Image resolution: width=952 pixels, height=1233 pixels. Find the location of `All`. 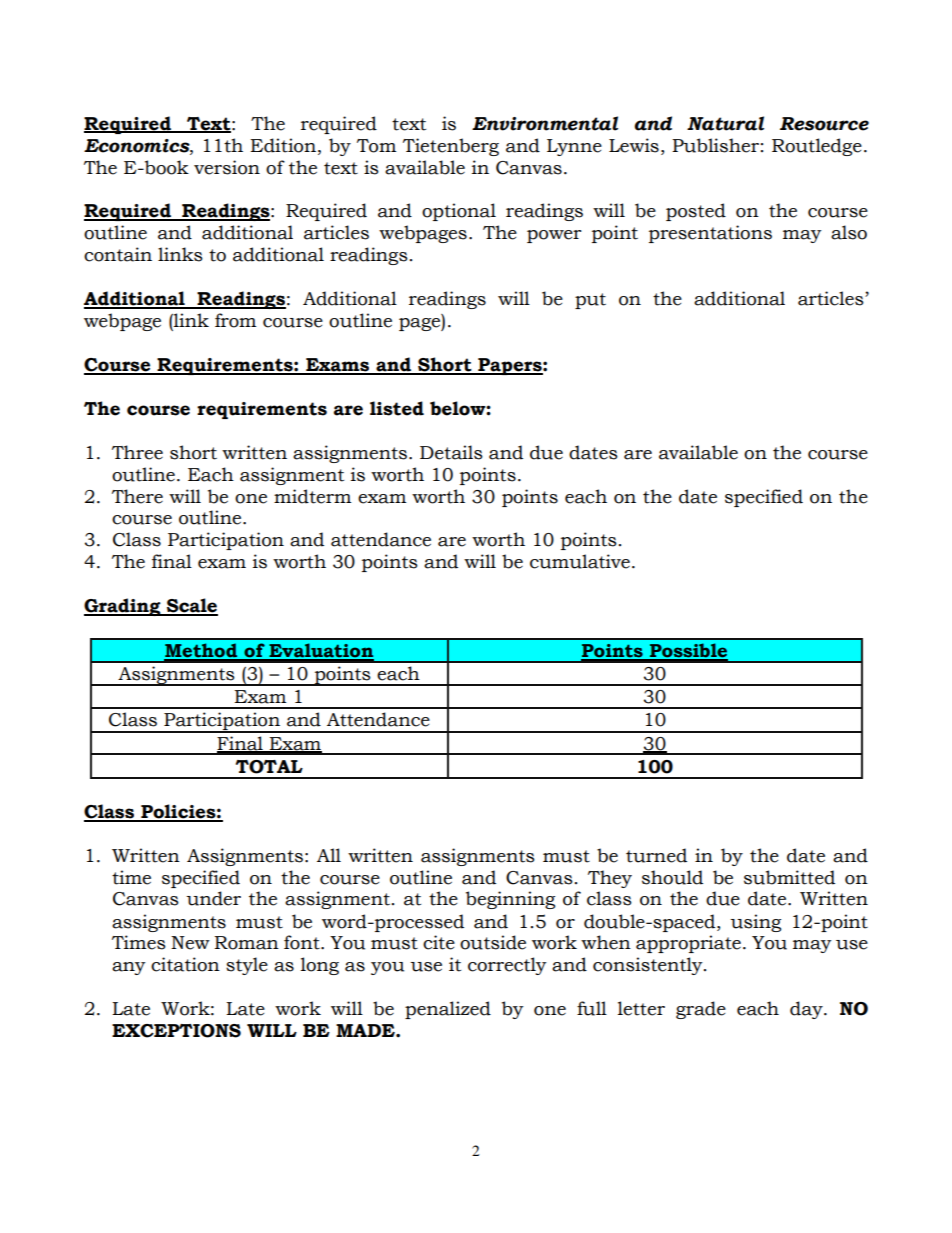

All is located at coordinates (329, 855).
